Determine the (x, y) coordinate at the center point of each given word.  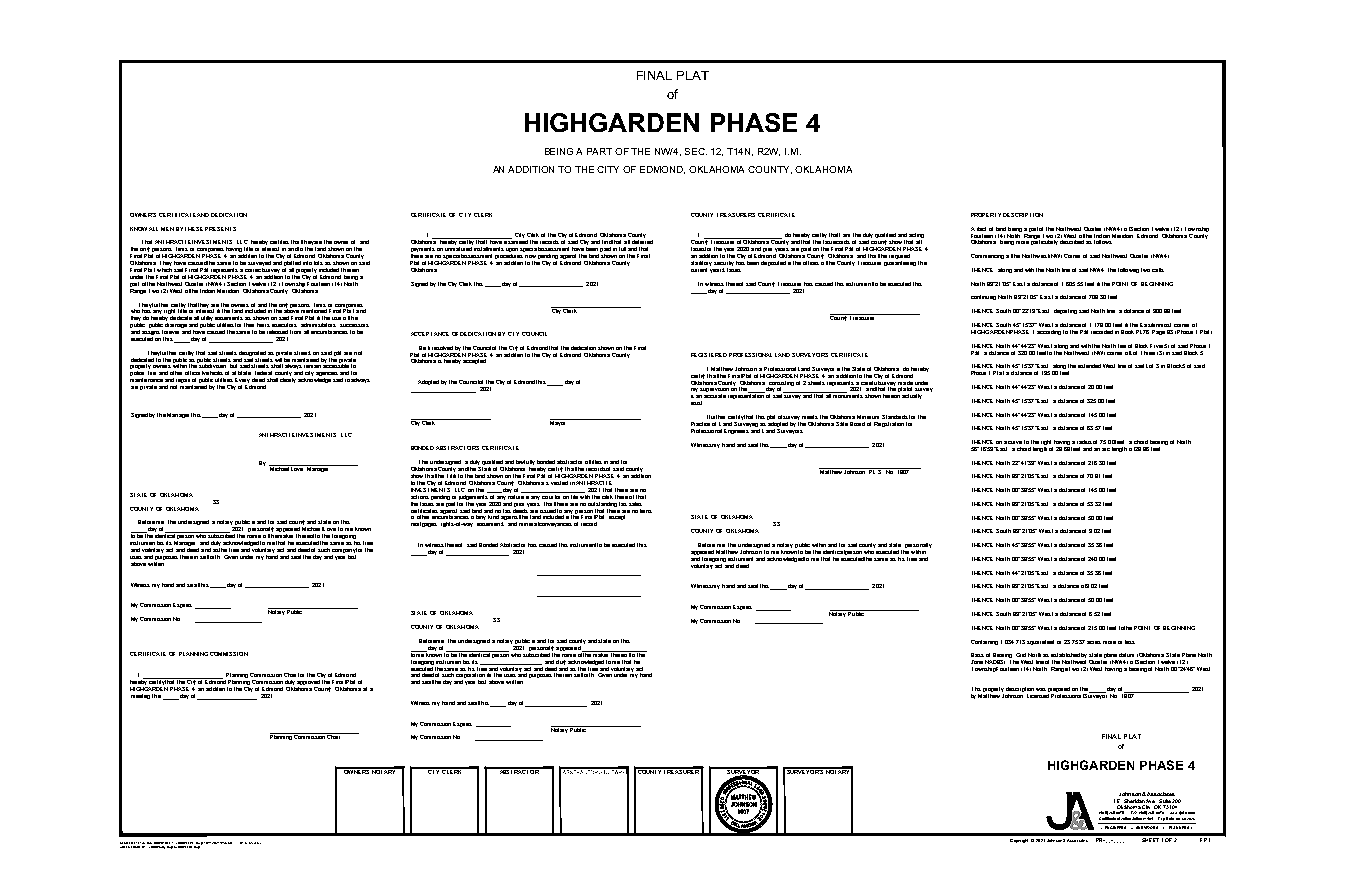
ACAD (124, 843)
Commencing (987, 256)
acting (916, 237)
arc (1106, 449)
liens (646, 511)
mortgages (424, 524)
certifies (279, 242)
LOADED (138, 845)
